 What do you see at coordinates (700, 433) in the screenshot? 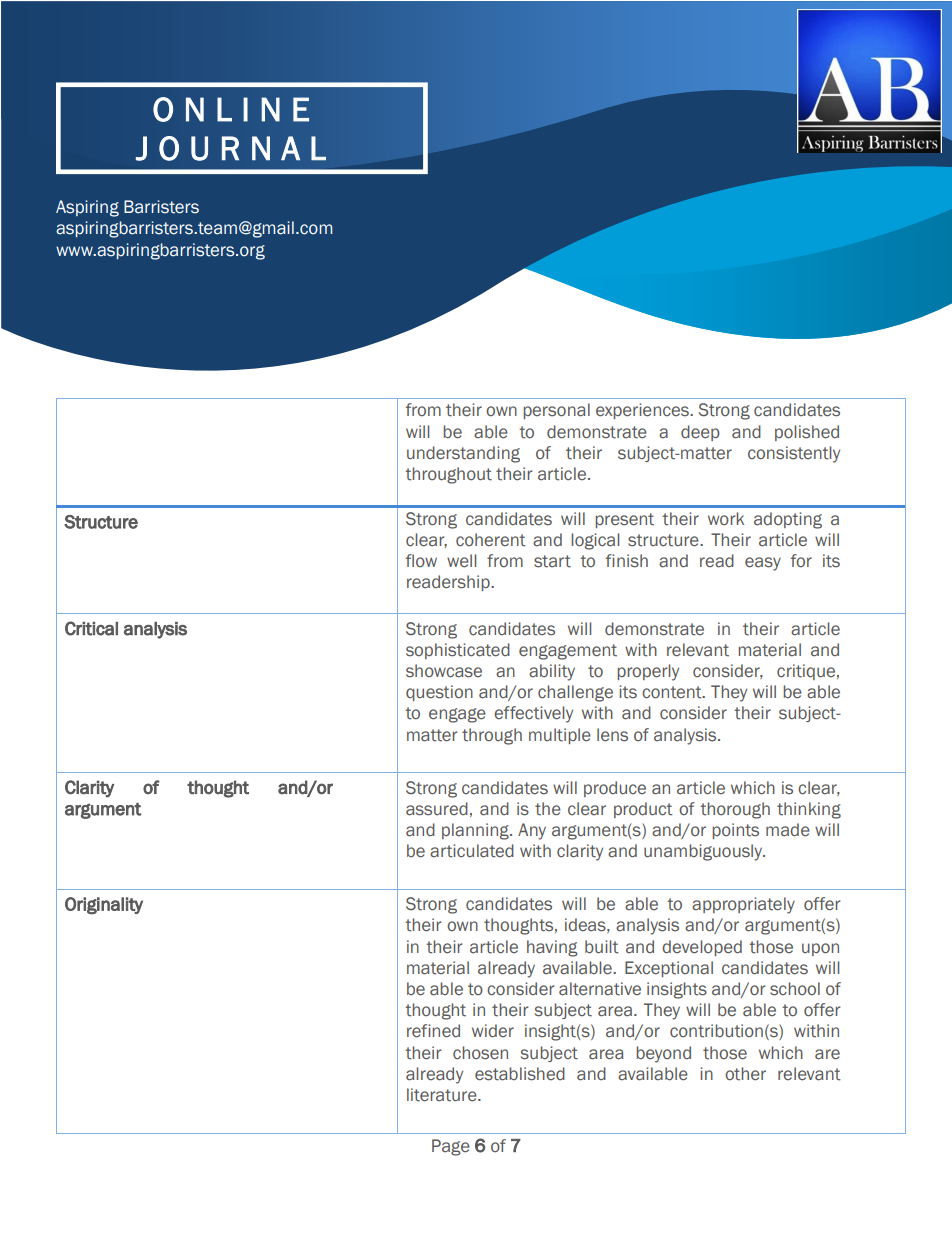
I see `deep` at bounding box center [700, 433].
